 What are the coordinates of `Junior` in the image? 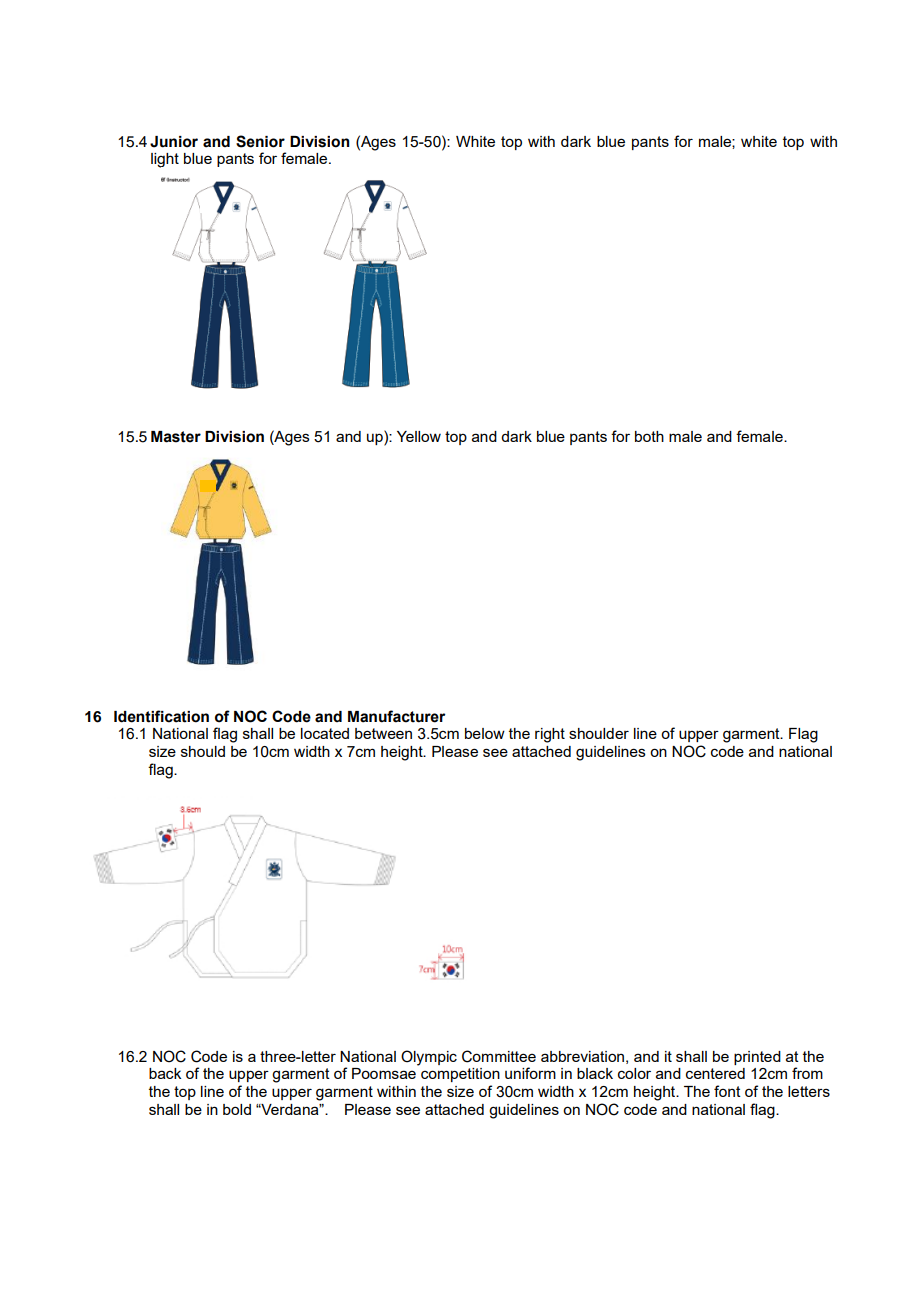 It's located at (174, 142).
